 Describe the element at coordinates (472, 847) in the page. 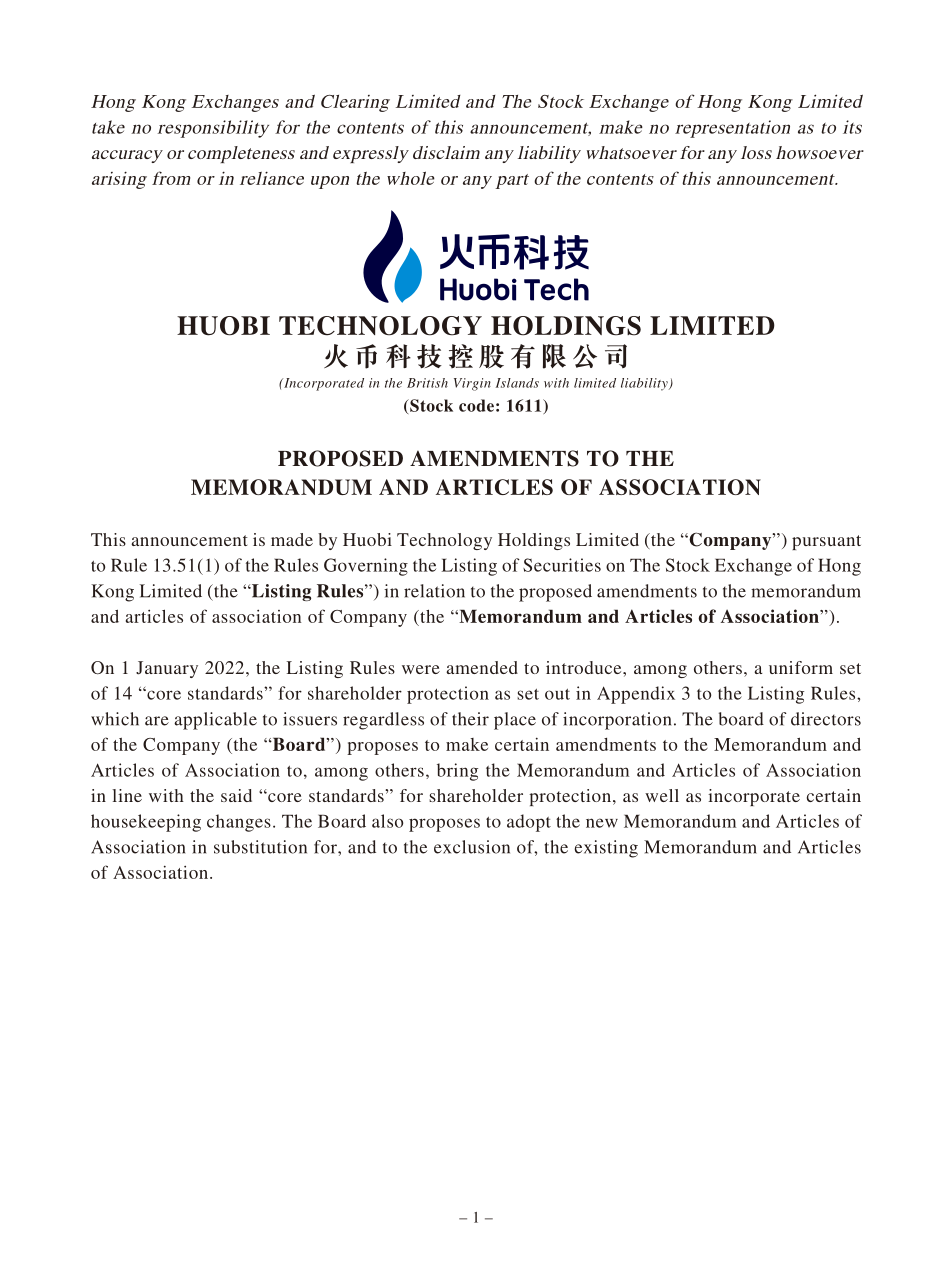

I see `exclusion` at that location.
